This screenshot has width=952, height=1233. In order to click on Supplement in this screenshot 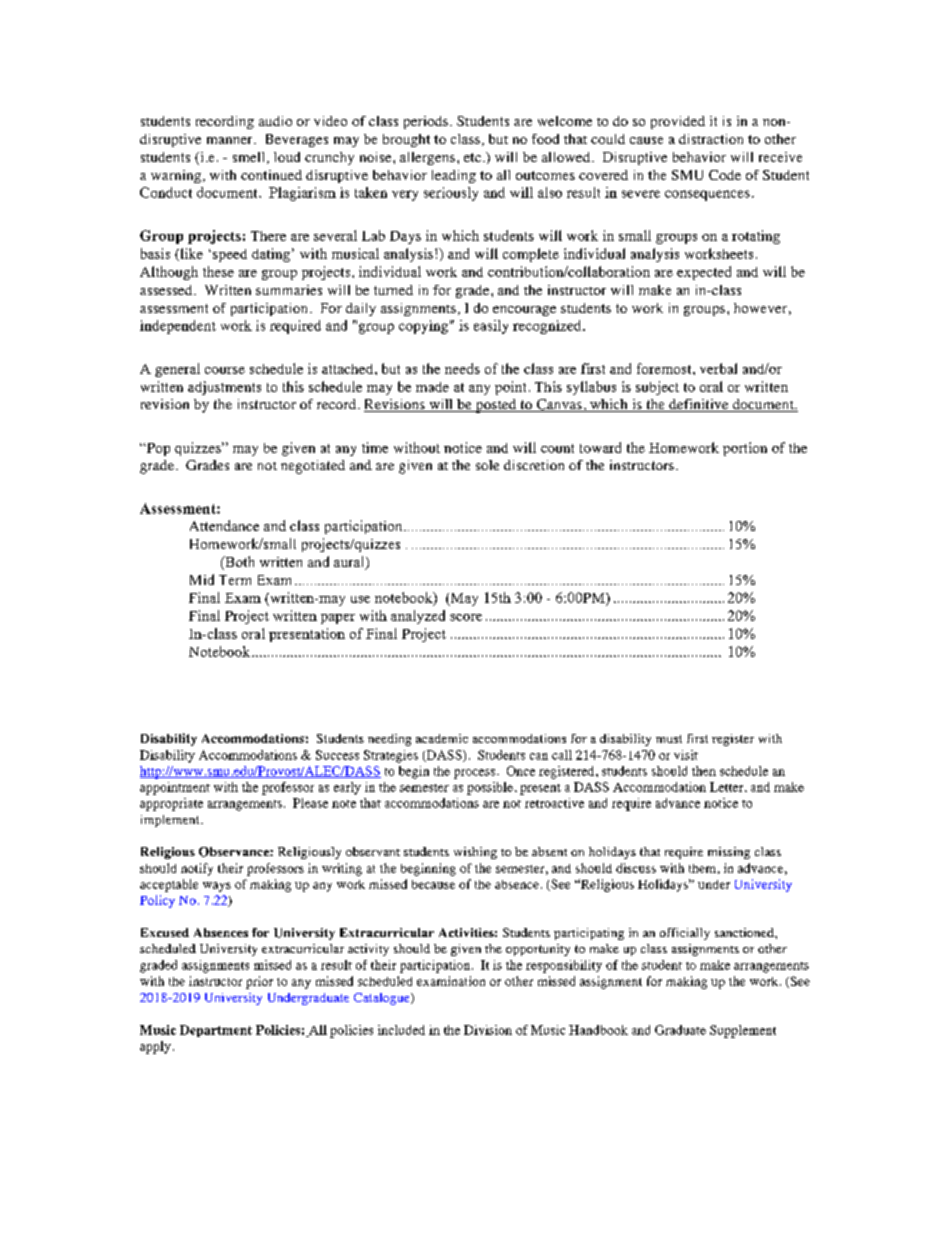, I will do `click(743, 1031)`.
